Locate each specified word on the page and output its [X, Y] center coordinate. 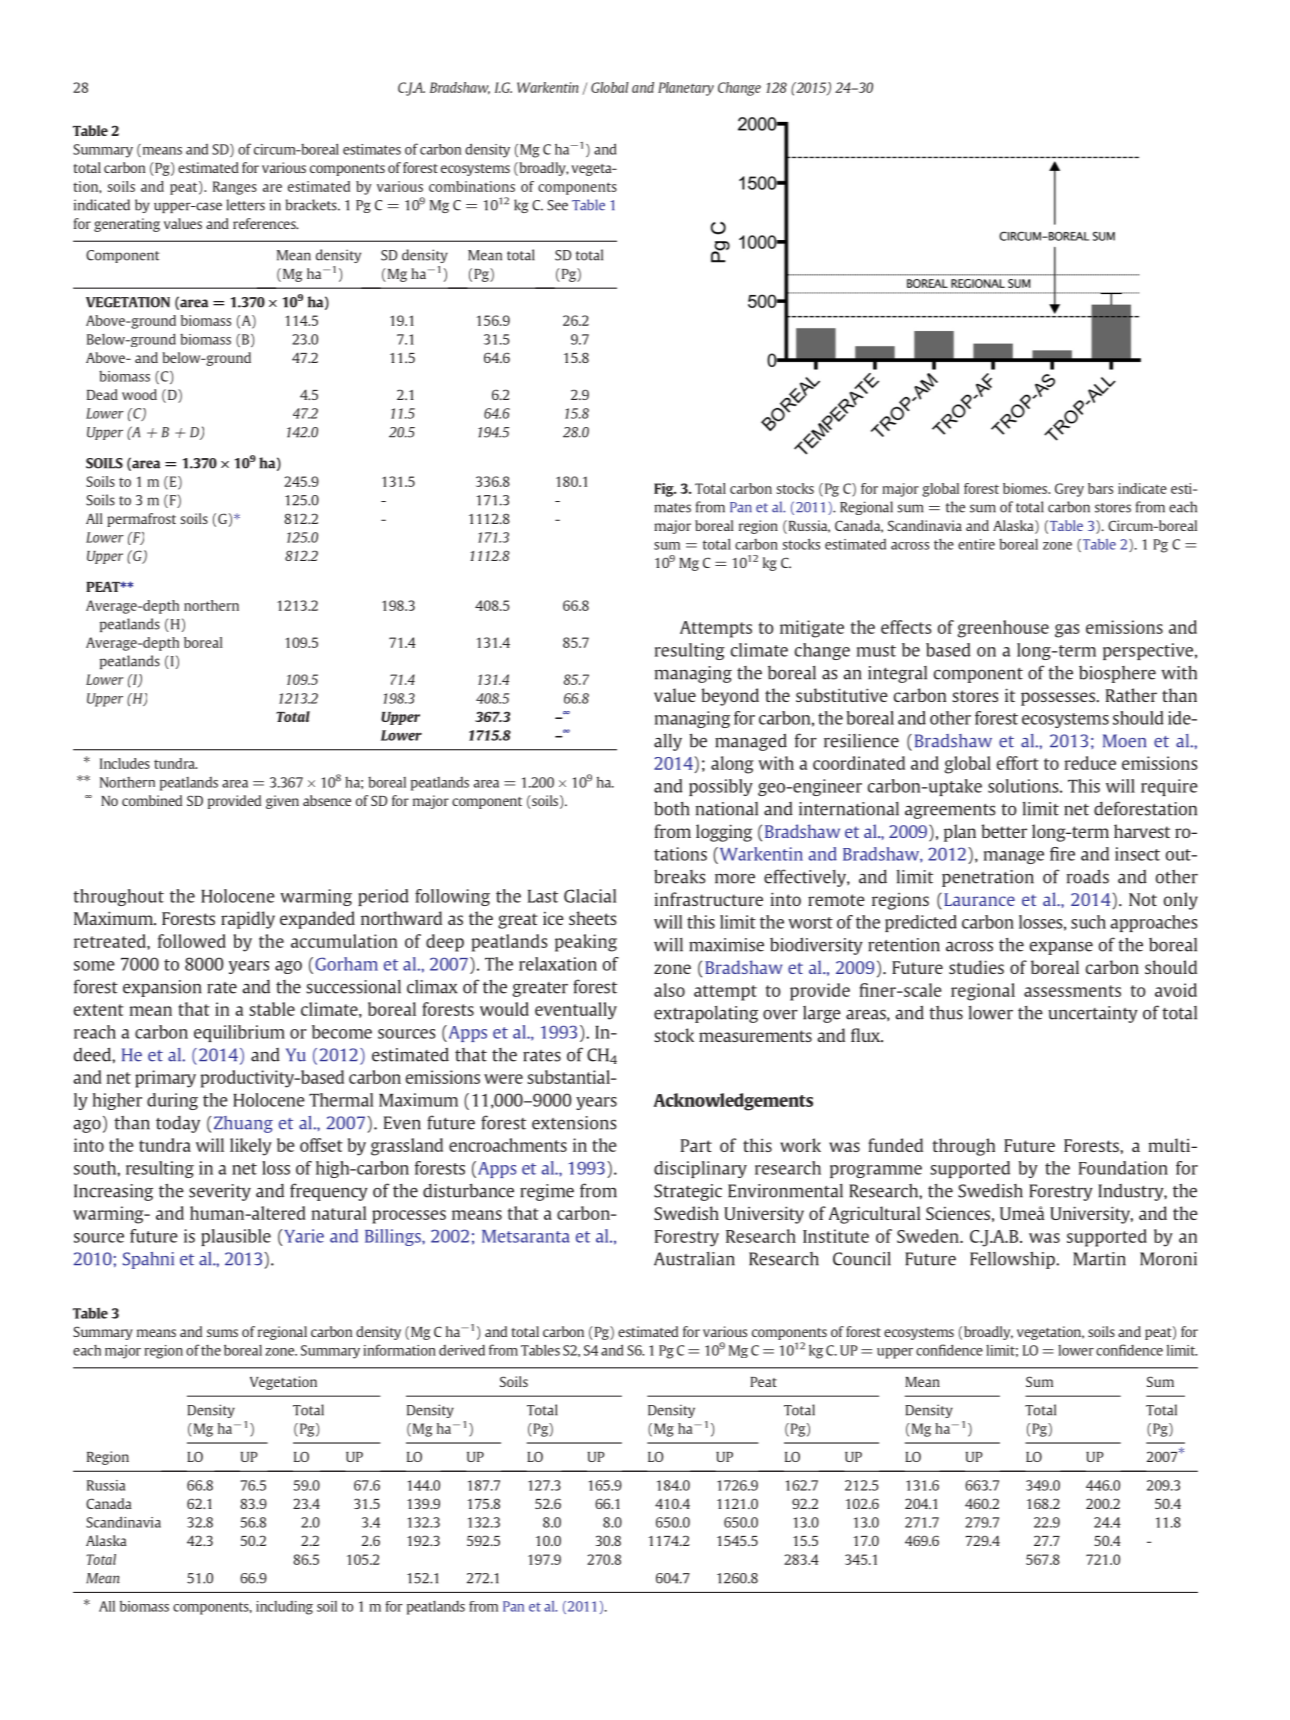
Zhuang [243, 1124]
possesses [1059, 699]
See [557, 205]
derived [462, 1350]
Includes [125, 763]
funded [895, 1145]
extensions [574, 1123]
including [284, 1608]
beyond [730, 697]
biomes [1026, 488]
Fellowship [1013, 1260]
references [265, 223]
